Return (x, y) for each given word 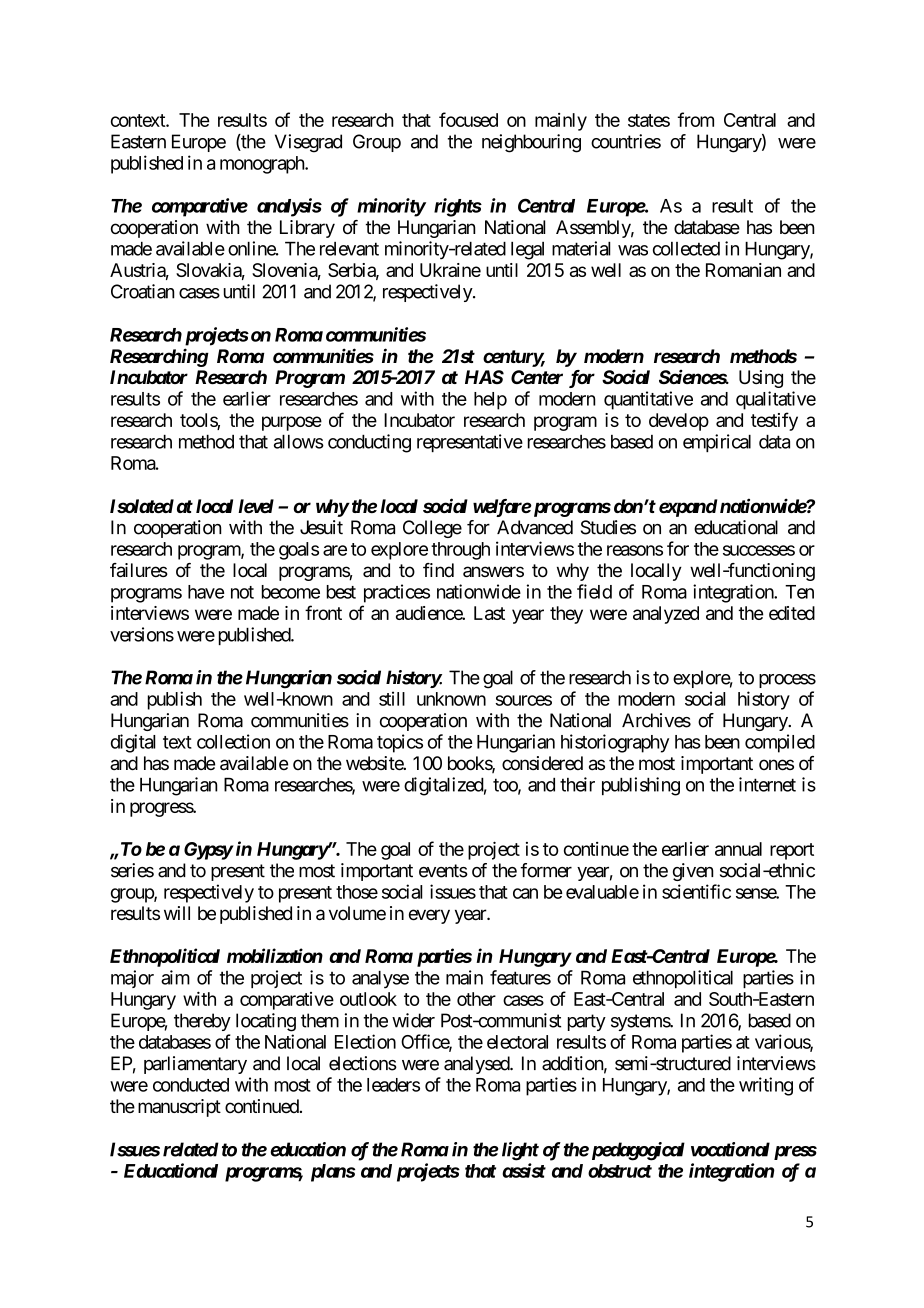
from (696, 119)
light (520, 1151)
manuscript (179, 1108)
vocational (730, 1149)
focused (468, 119)
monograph (263, 165)
